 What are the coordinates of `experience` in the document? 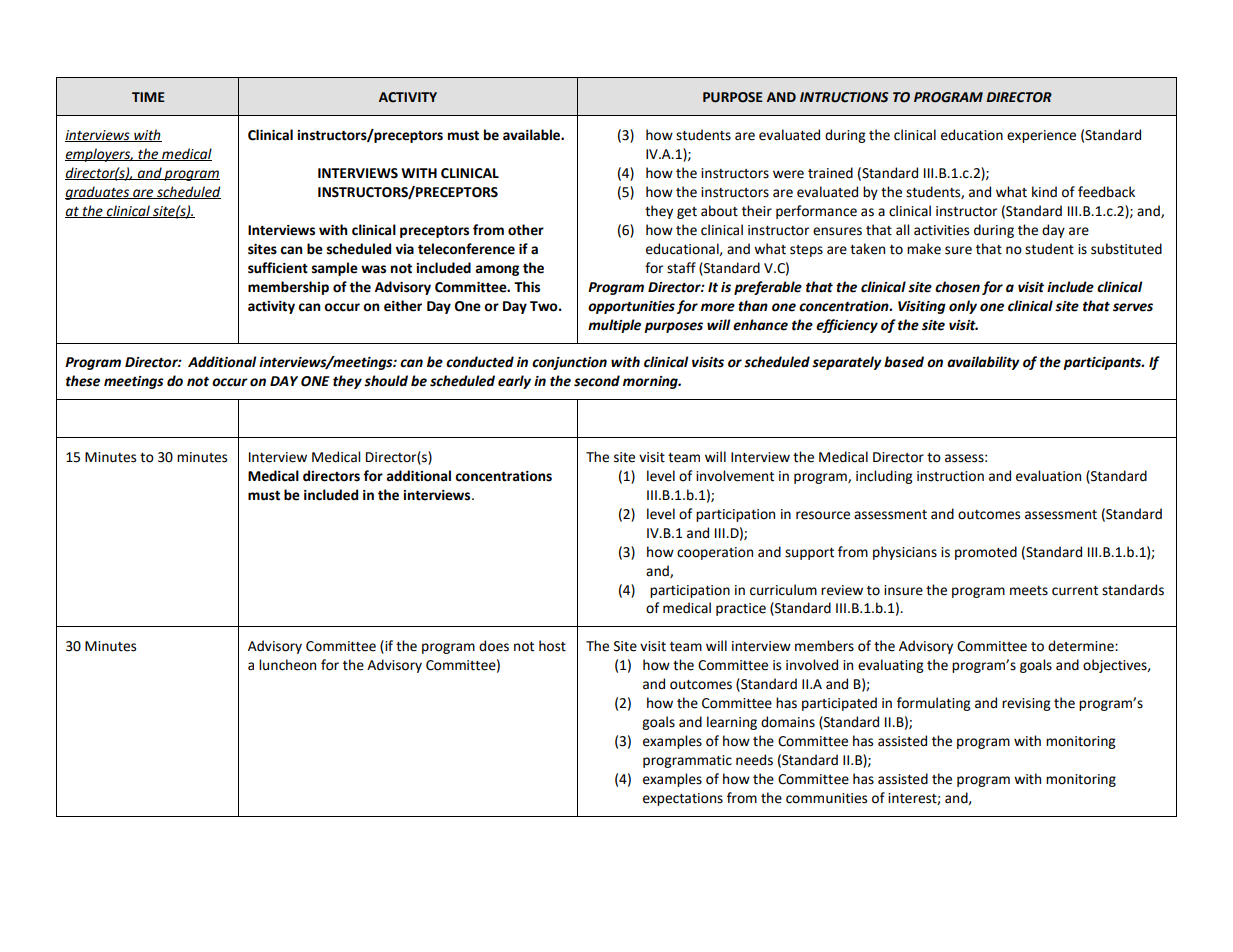 It's located at (1041, 136).
